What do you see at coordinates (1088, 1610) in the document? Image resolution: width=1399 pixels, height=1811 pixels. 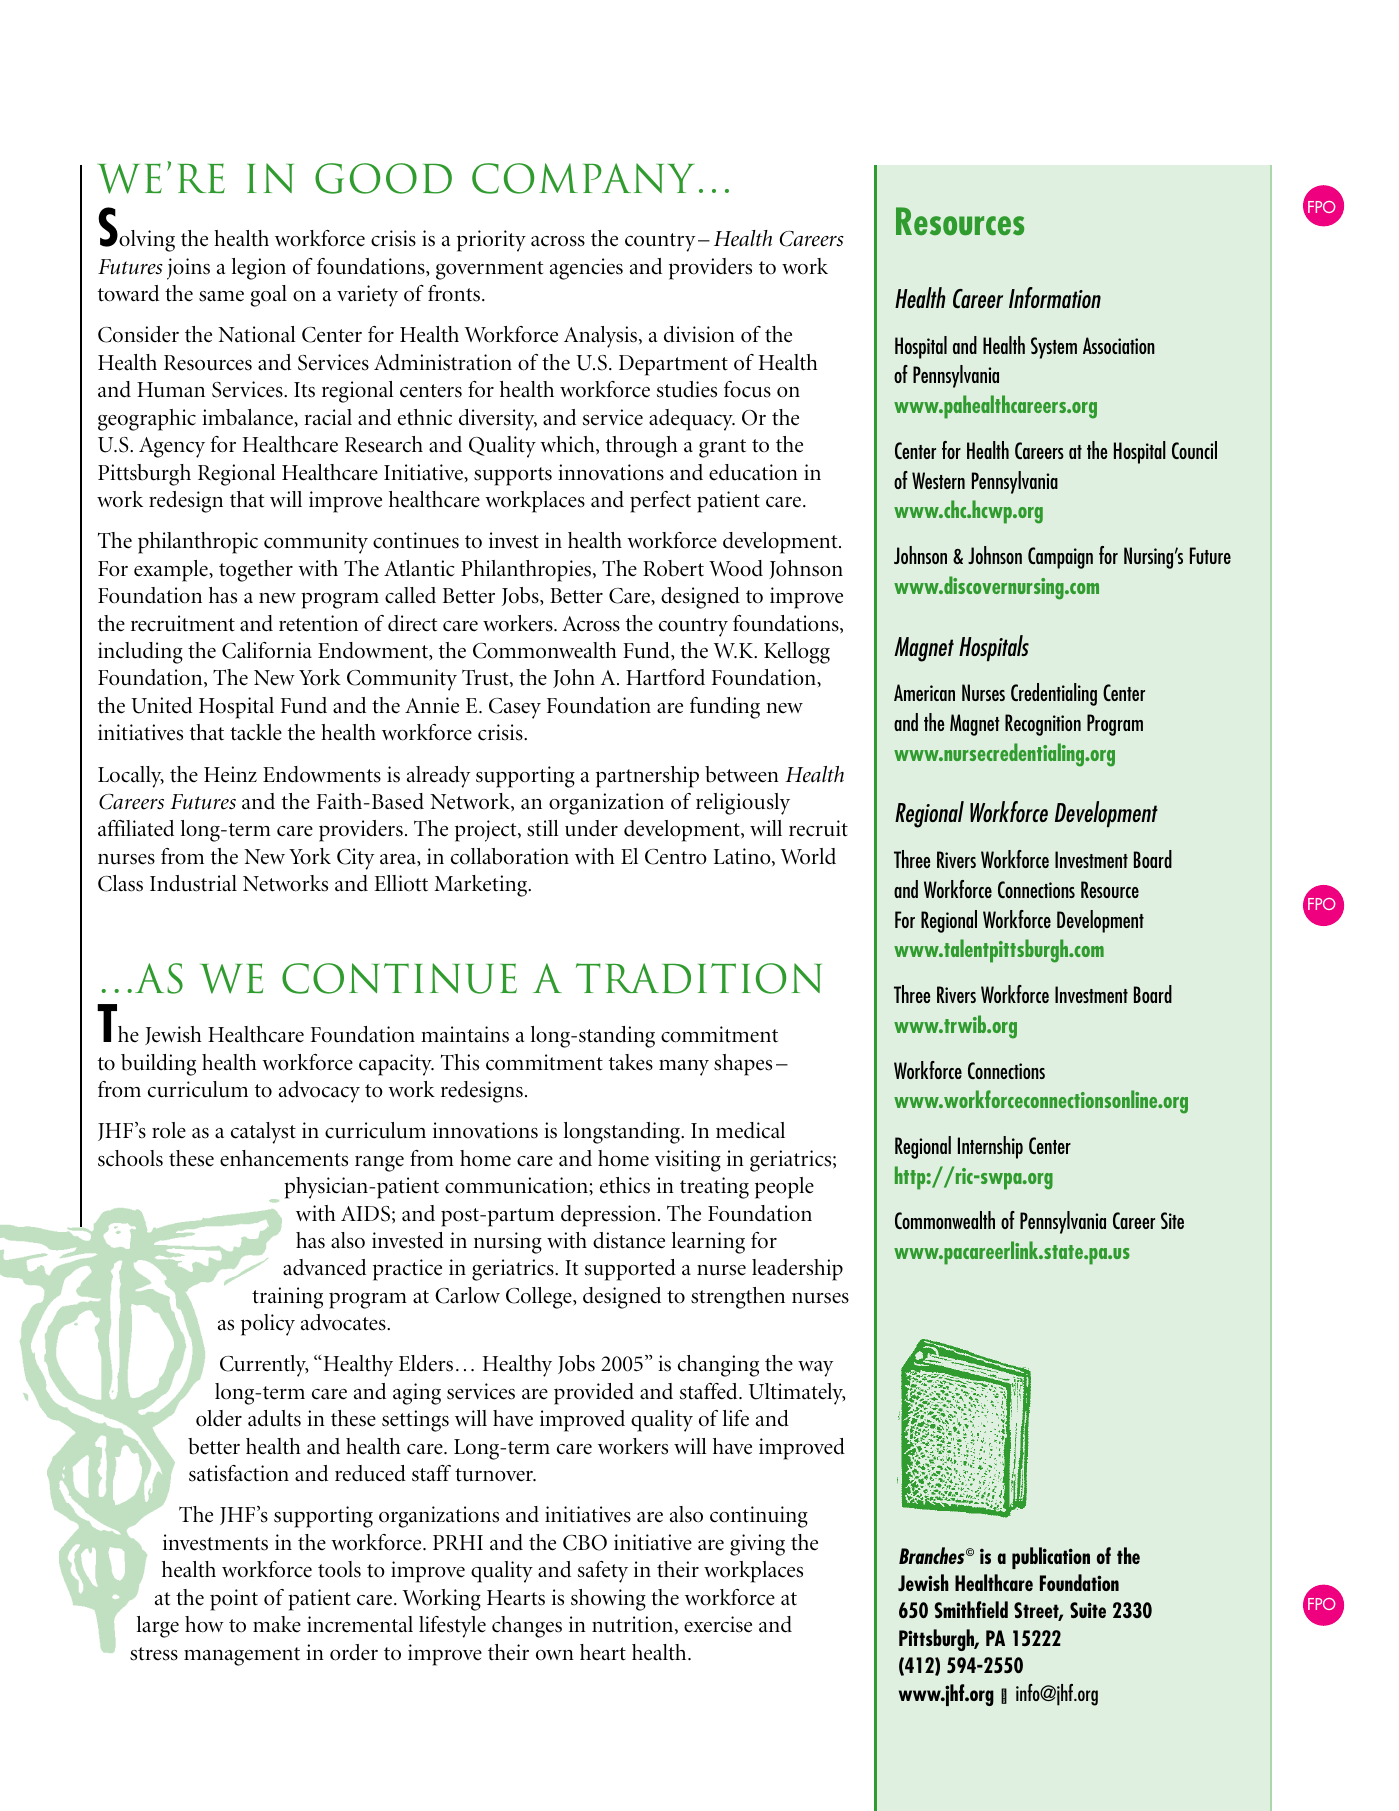 I see `Suite` at bounding box center [1088, 1610].
